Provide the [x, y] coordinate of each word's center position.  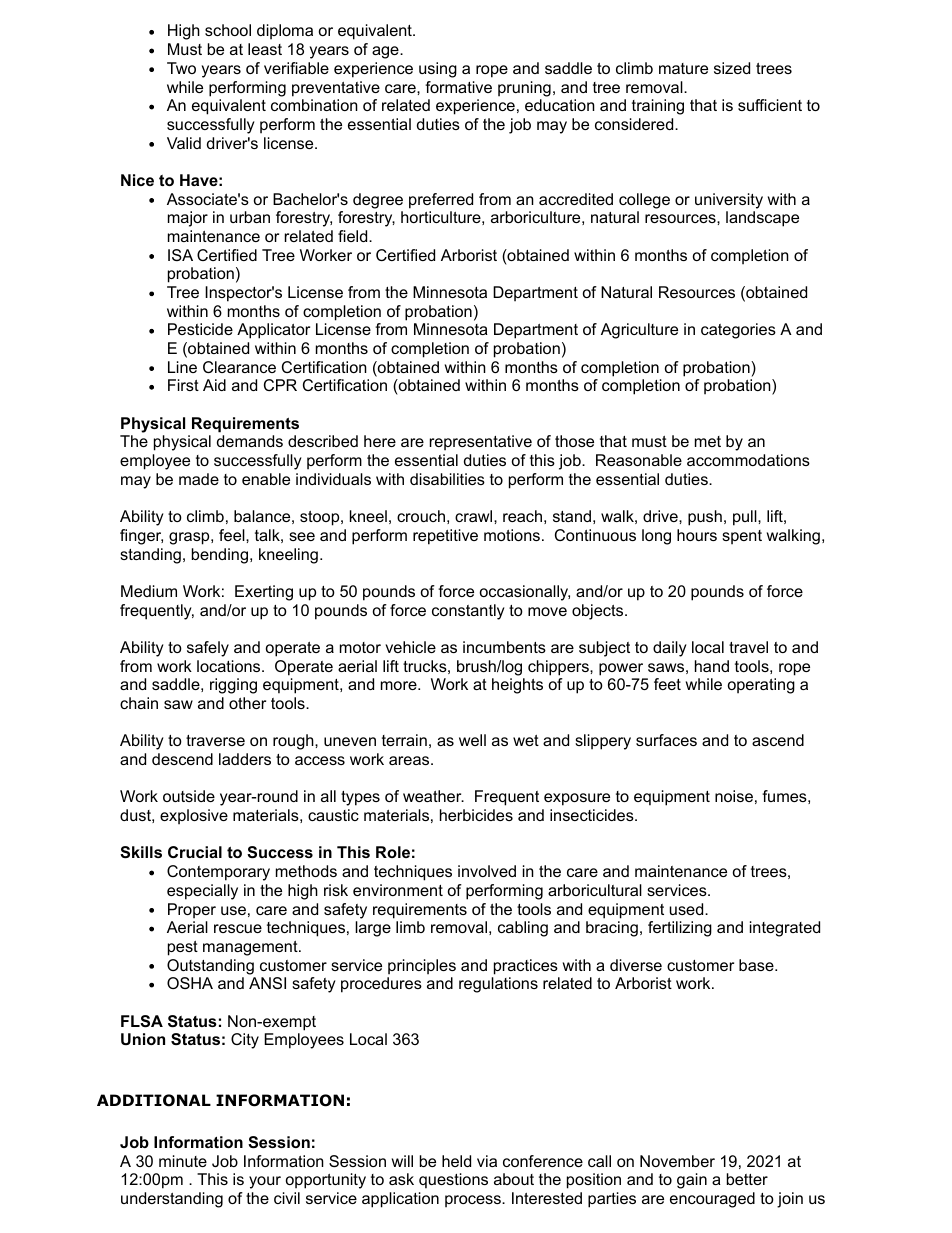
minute [183, 1161]
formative [458, 87]
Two [181, 68]
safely [208, 649]
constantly [468, 612]
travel [748, 647]
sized [732, 68]
